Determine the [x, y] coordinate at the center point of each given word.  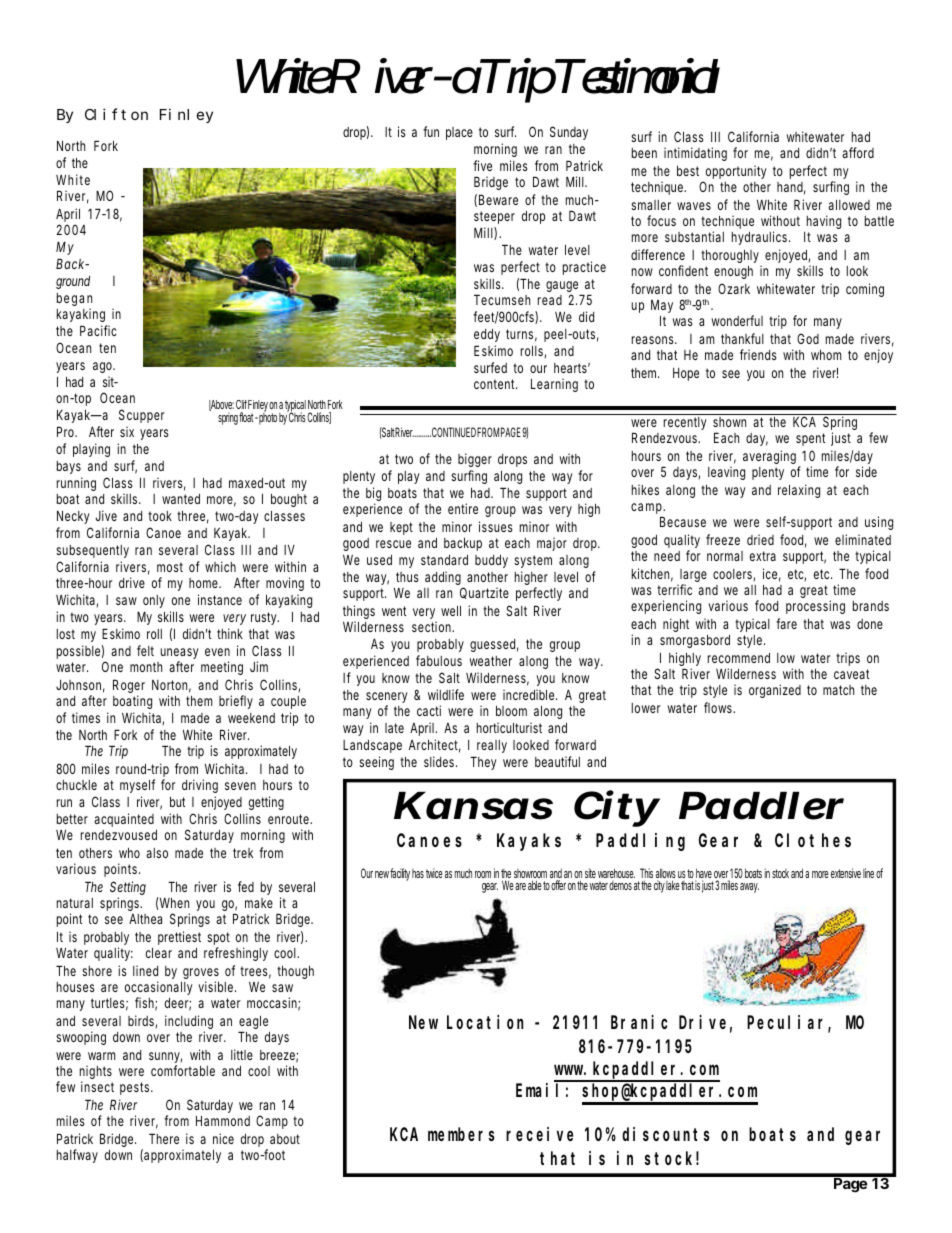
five [482, 165]
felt [145, 650]
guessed [492, 645]
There [164, 1138]
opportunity [735, 173]
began [74, 301]
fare [786, 623]
